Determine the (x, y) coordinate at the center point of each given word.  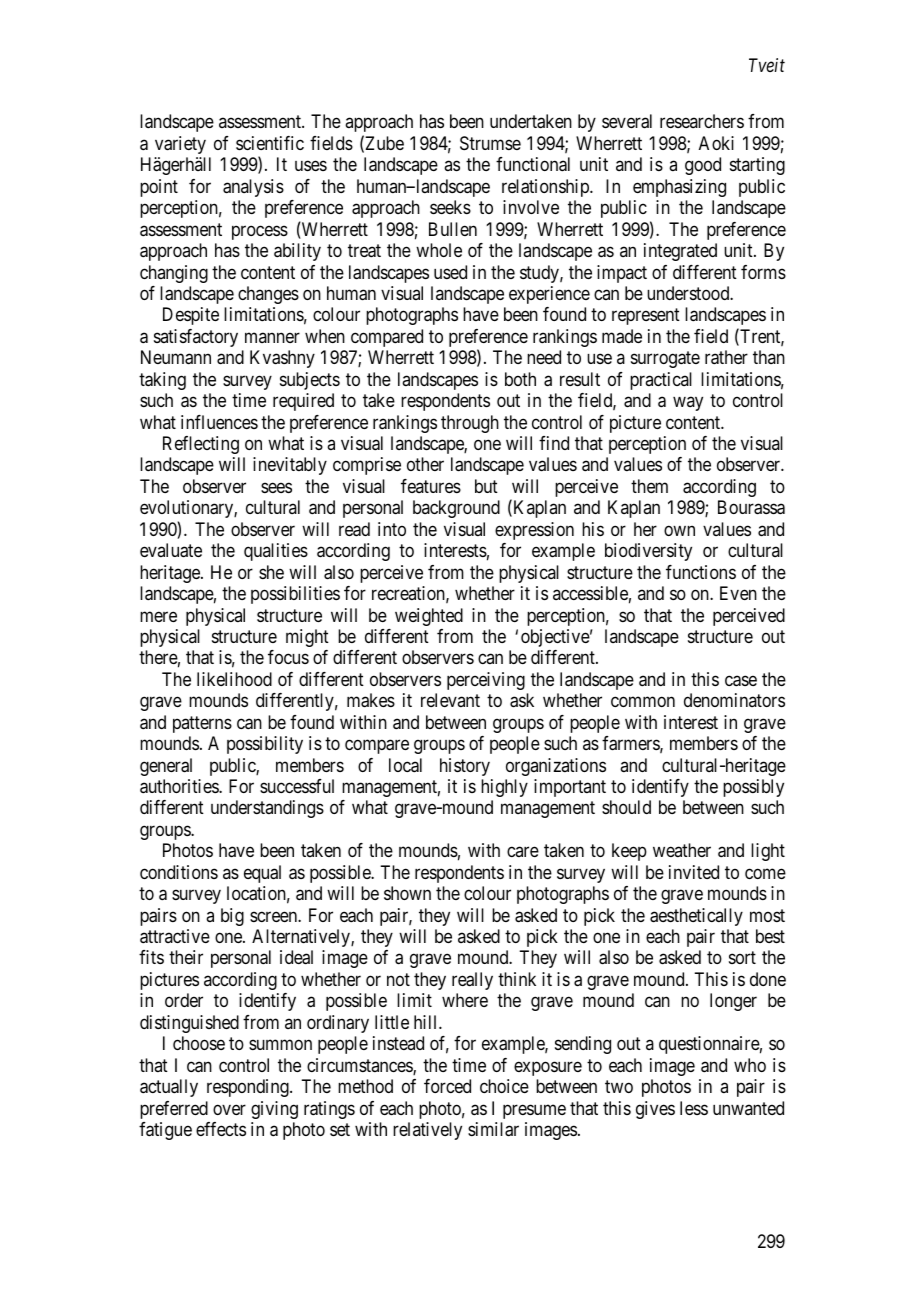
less (694, 1108)
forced (447, 1086)
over (229, 1109)
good (703, 166)
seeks (450, 207)
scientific (270, 143)
